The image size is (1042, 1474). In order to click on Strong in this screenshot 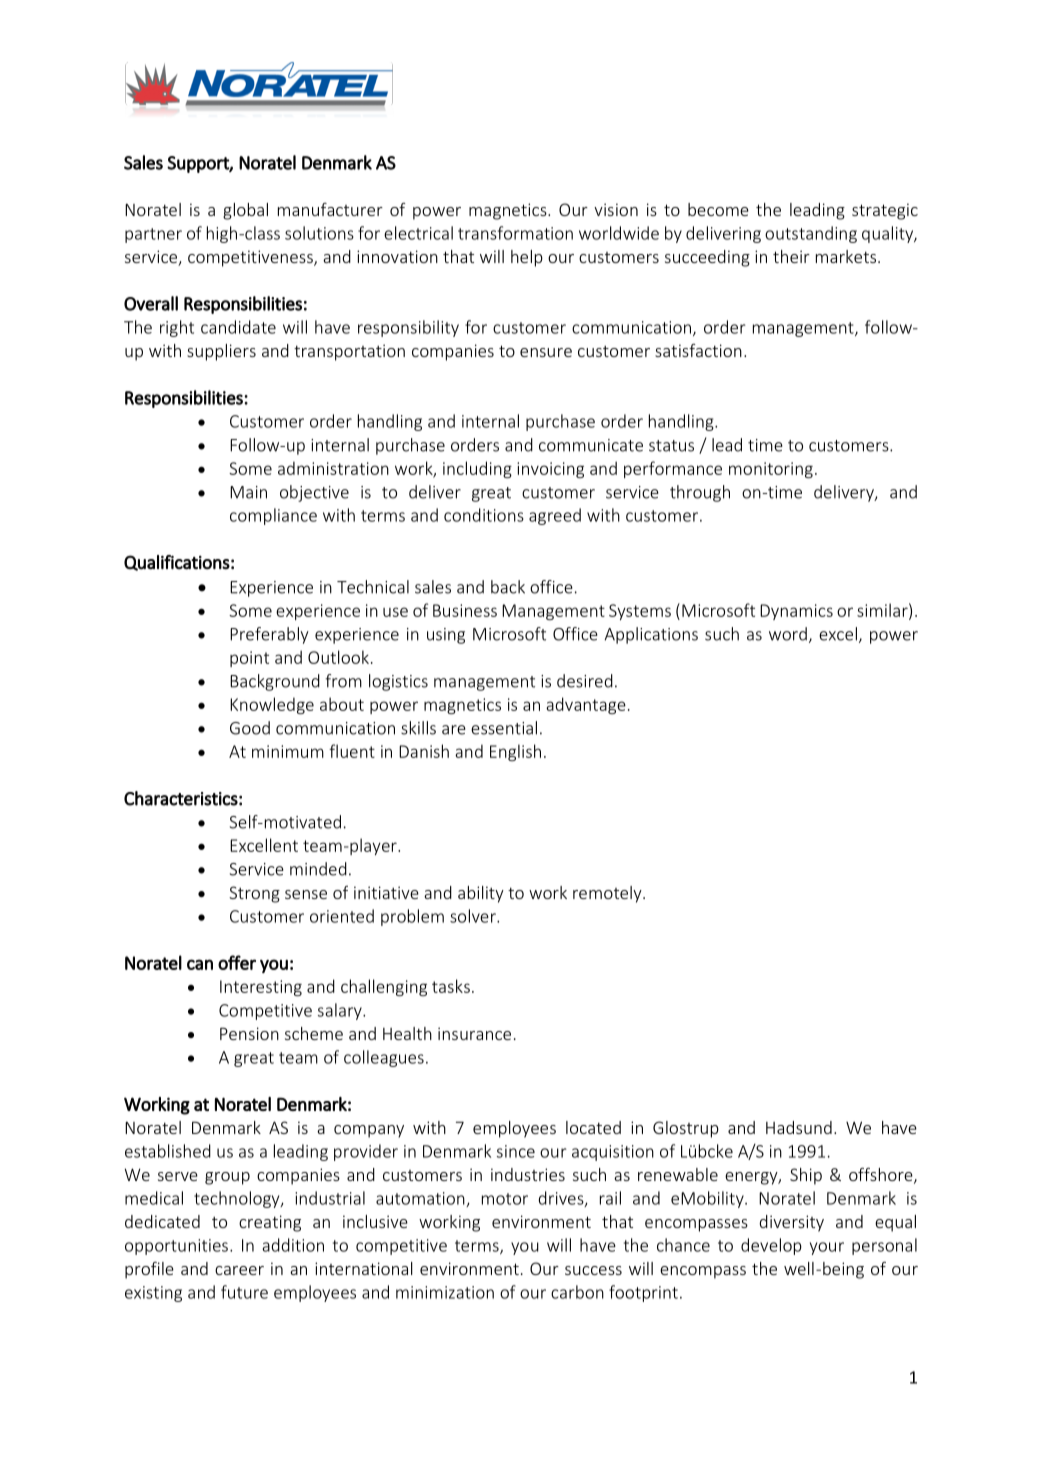, I will do `click(254, 894)`.
